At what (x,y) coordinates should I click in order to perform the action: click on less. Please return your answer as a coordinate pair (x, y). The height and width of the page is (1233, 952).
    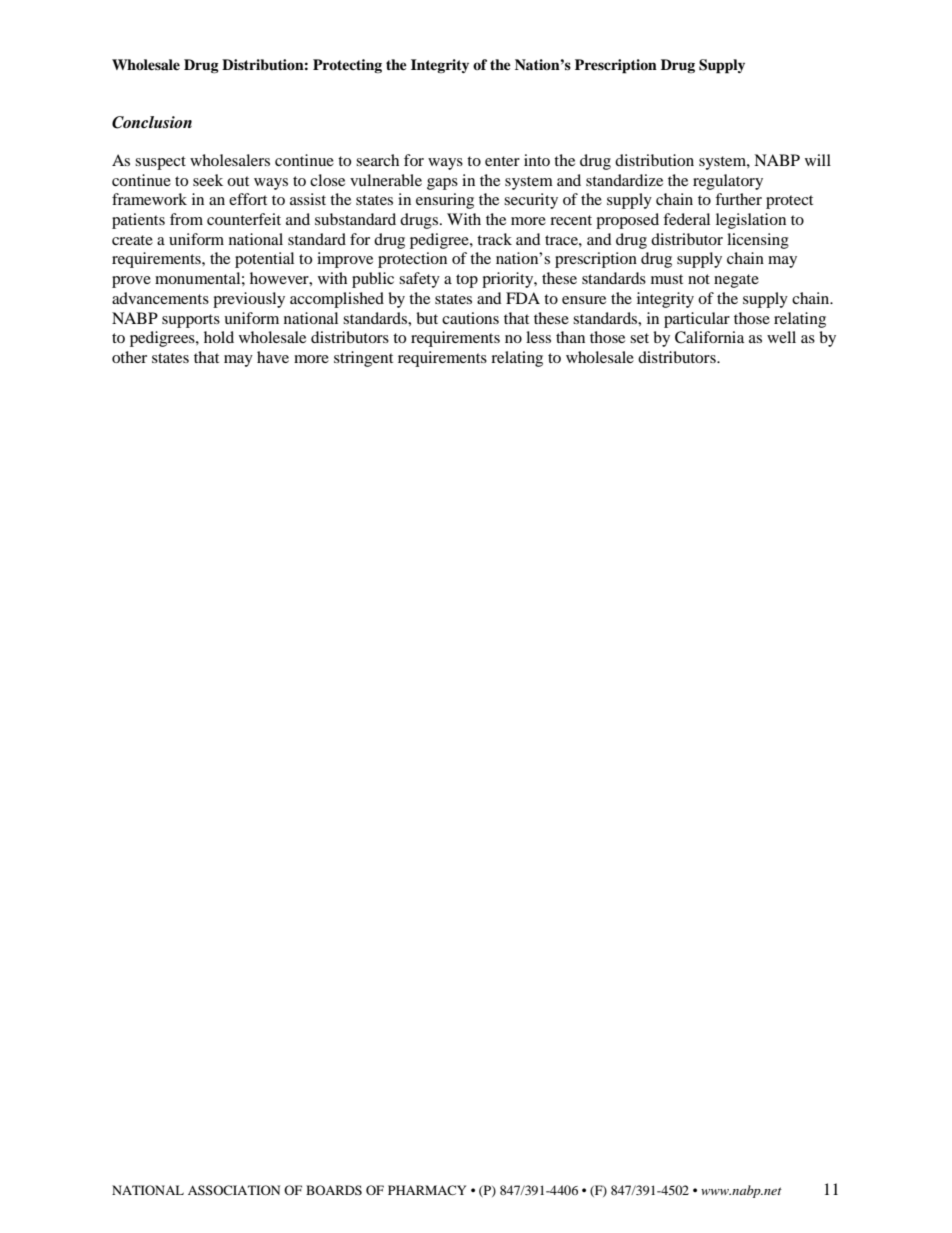
    Looking at the image, I should click on (538, 337).
